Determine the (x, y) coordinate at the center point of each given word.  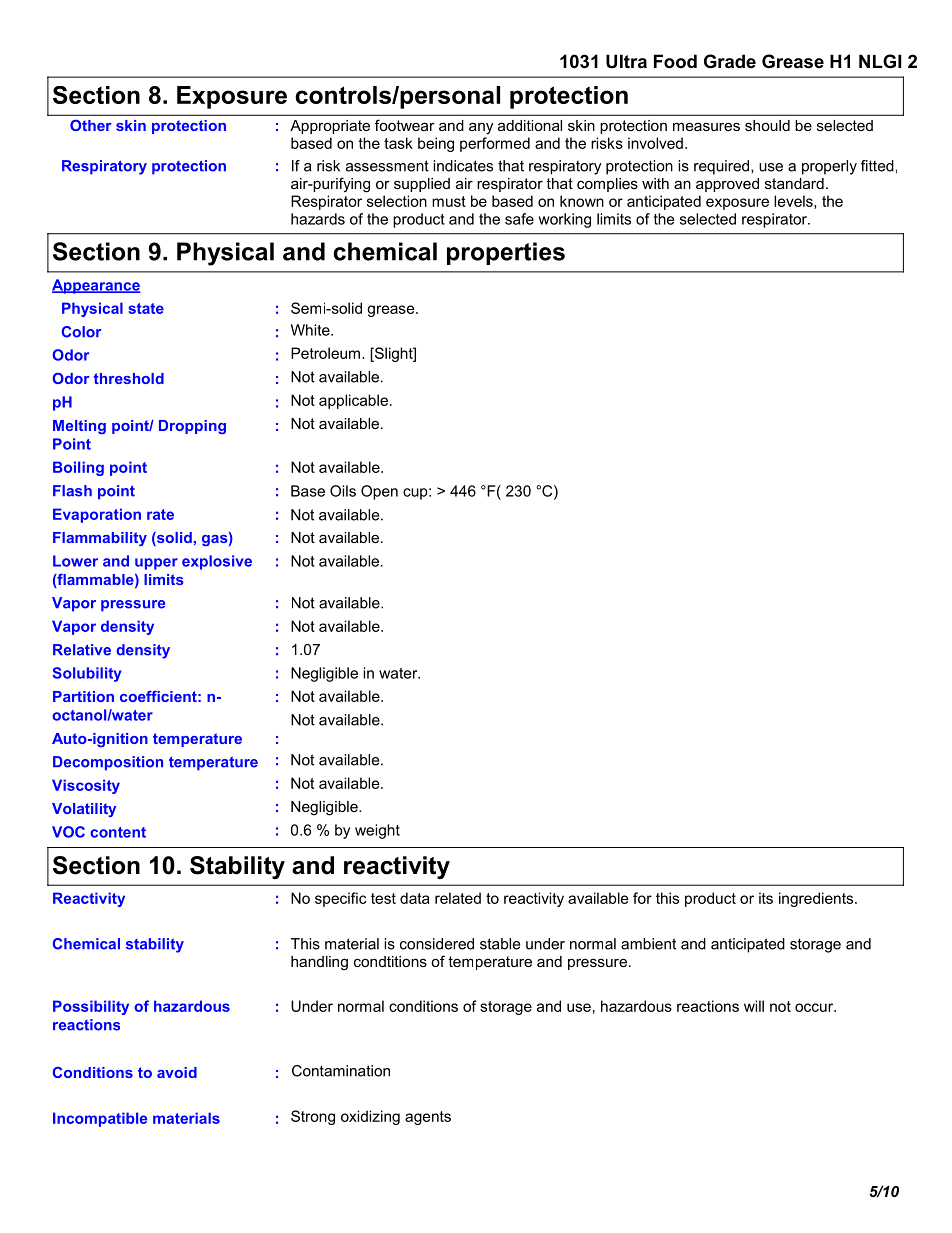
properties (506, 253)
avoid (177, 1072)
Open (379, 492)
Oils (343, 491)
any (481, 128)
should (767, 125)
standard (794, 183)
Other (91, 125)
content (118, 832)
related (458, 898)
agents (428, 1118)
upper (156, 564)
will (754, 1006)
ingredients (817, 899)
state (146, 308)
